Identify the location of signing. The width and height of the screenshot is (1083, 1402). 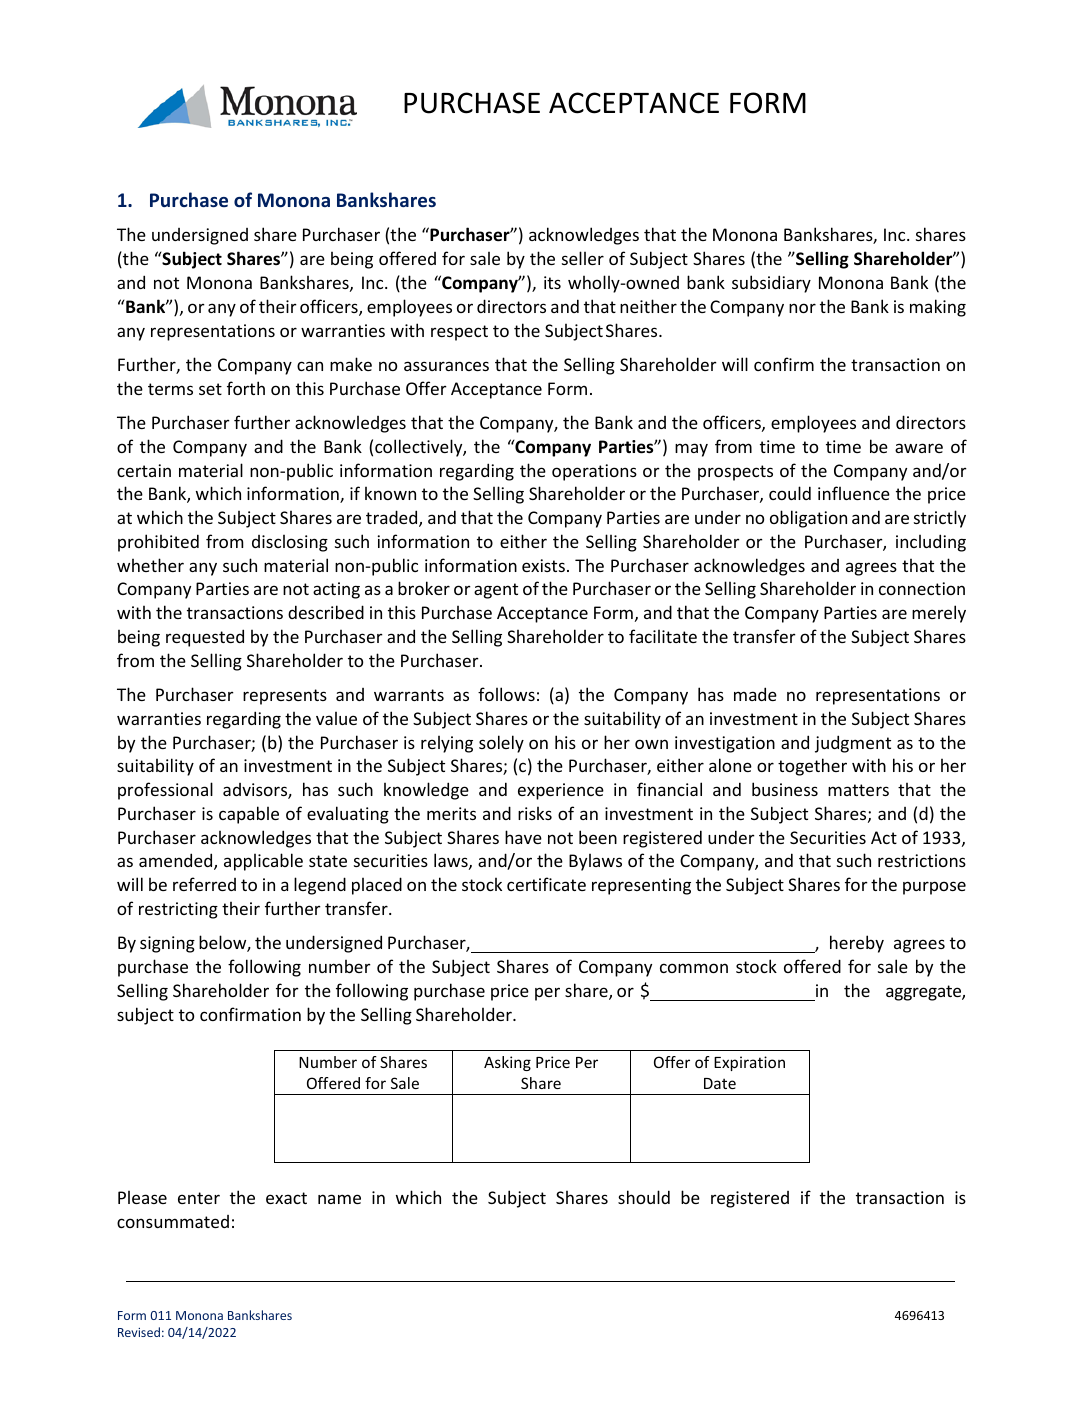
(167, 944).
